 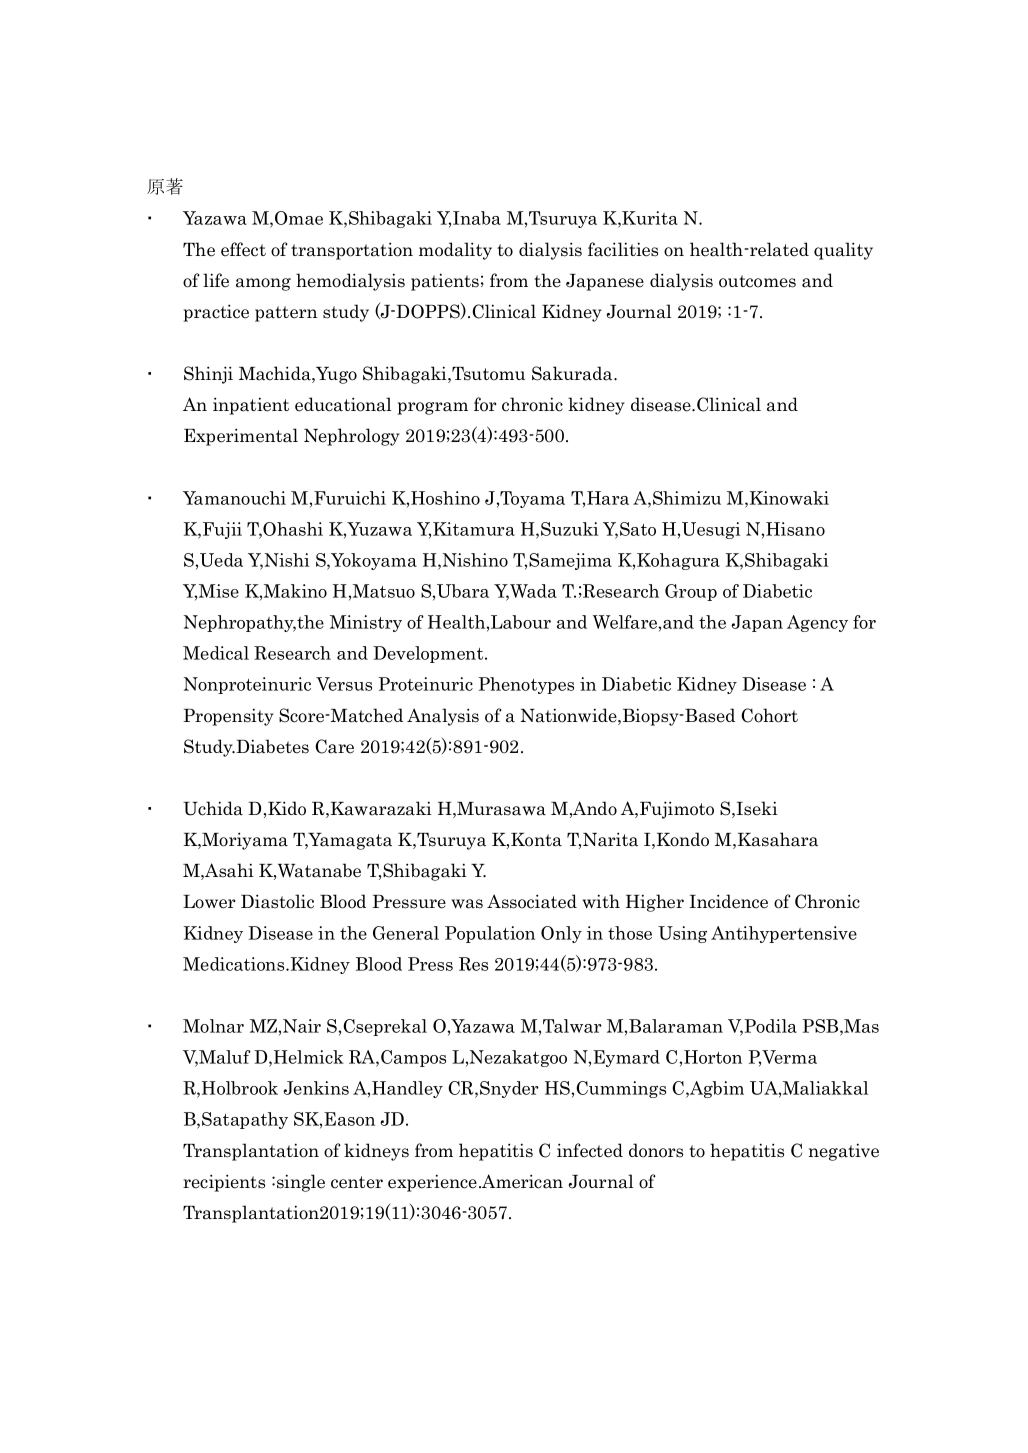 I want to click on Experimental, so click(x=241, y=437).
